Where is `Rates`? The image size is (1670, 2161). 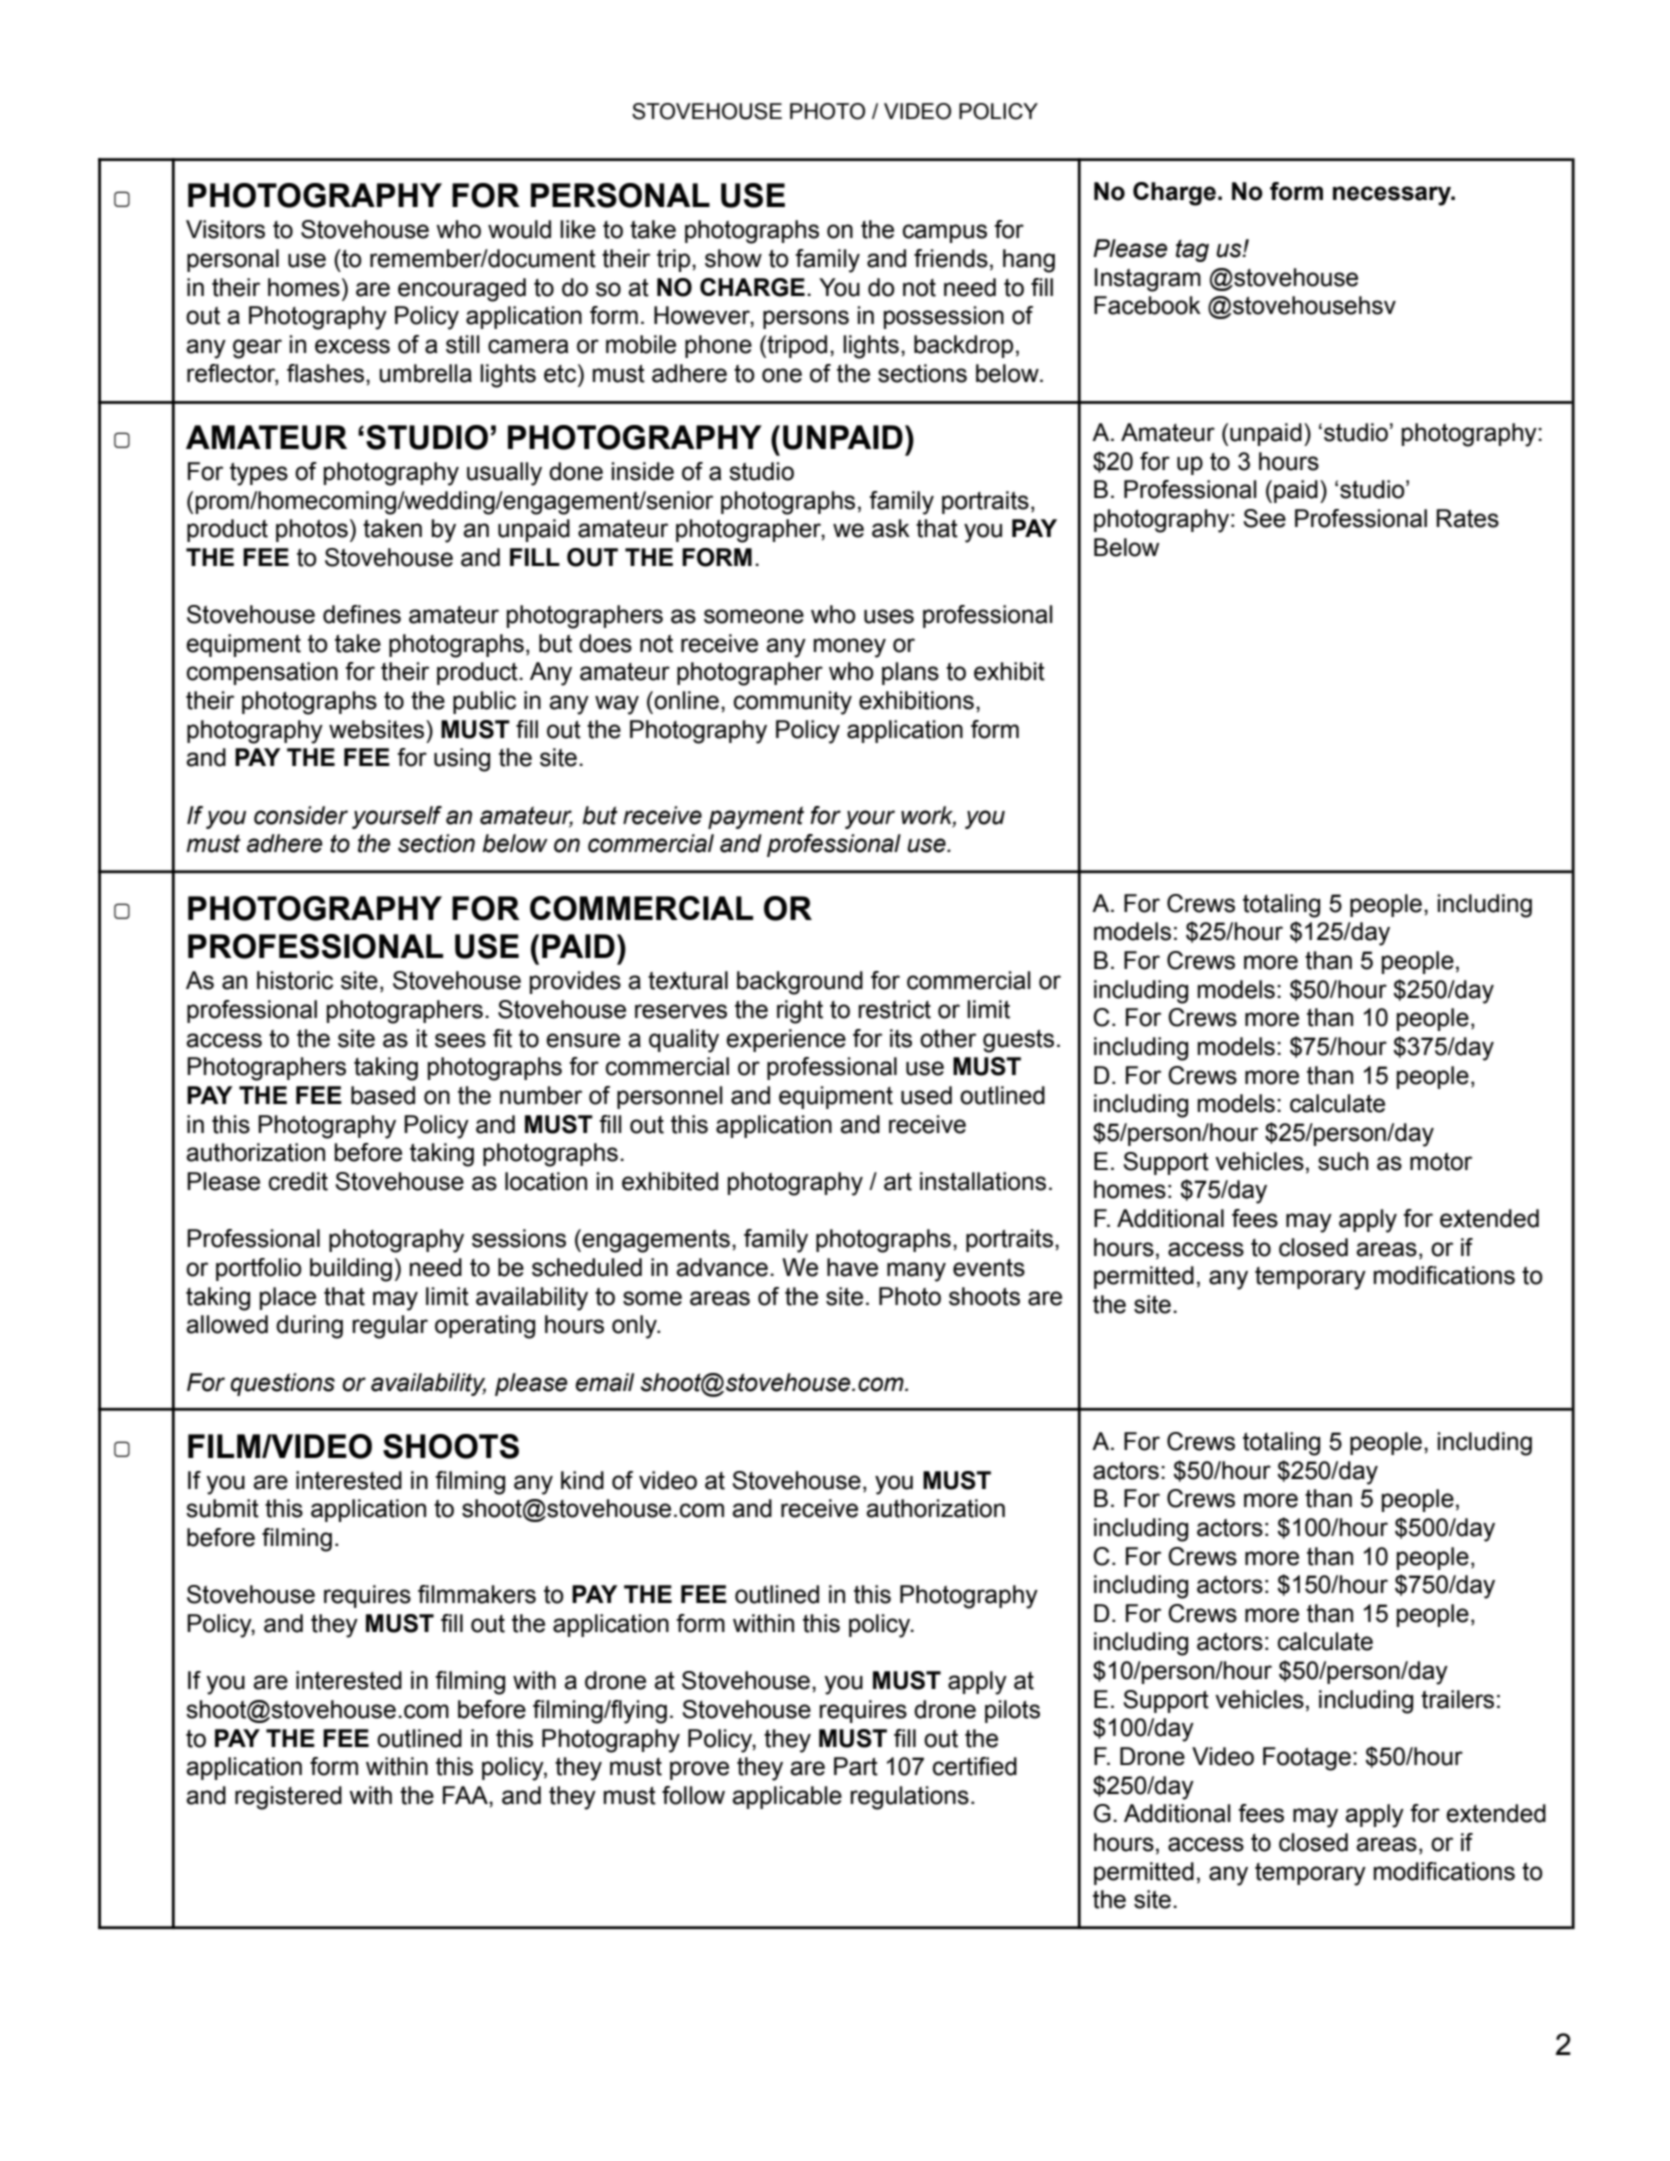 Rates is located at coordinates (1468, 518).
